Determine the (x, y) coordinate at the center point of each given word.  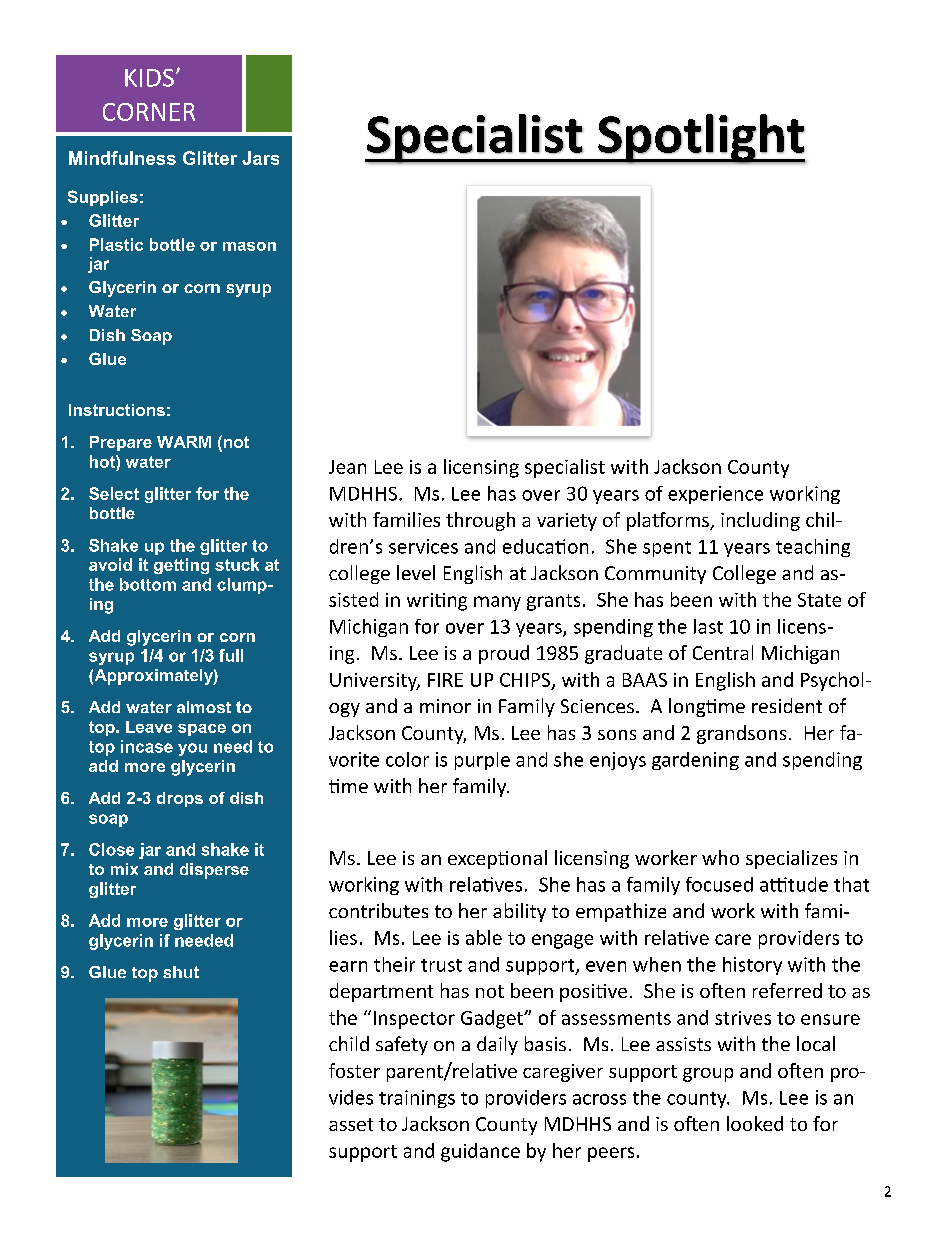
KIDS (149, 78)
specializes (791, 859)
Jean (347, 467)
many (497, 603)
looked (755, 1123)
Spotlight (701, 139)
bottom (148, 584)
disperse (214, 871)
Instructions (117, 410)
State (819, 600)
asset (351, 1124)
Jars (260, 158)
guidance (480, 1152)
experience (715, 495)
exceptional (497, 859)
